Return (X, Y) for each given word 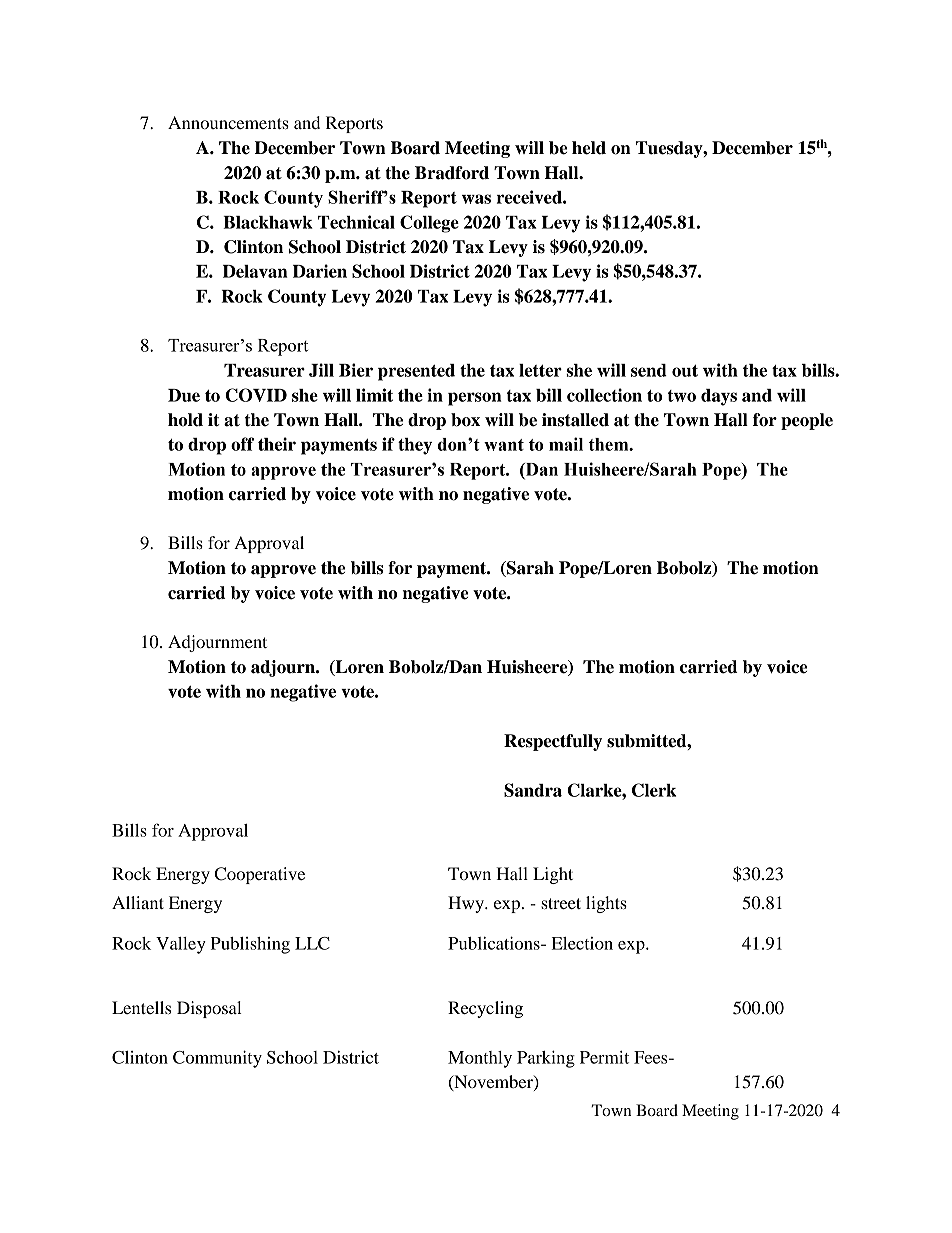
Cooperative (260, 875)
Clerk (654, 790)
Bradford (452, 173)
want (504, 445)
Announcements (228, 122)
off (242, 444)
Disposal (209, 1009)
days (719, 397)
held (589, 148)
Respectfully (553, 742)
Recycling (485, 1009)
